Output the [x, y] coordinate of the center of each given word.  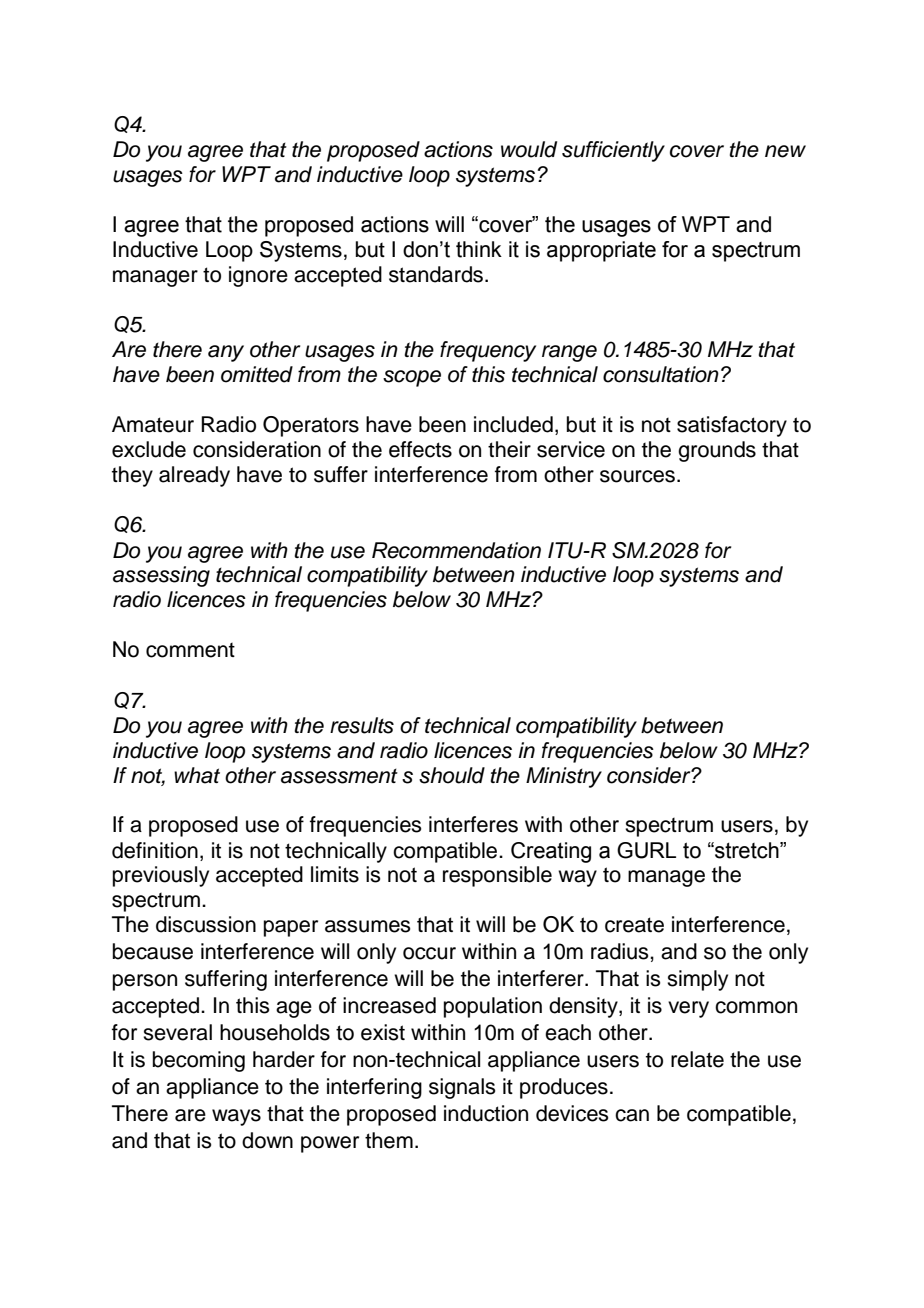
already [194, 476]
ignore [258, 276]
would [529, 149]
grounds [717, 451]
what [197, 775]
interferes [473, 824]
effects [420, 449]
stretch [747, 850]
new [785, 151]
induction [486, 1113]
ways [236, 1117]
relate [697, 1059]
